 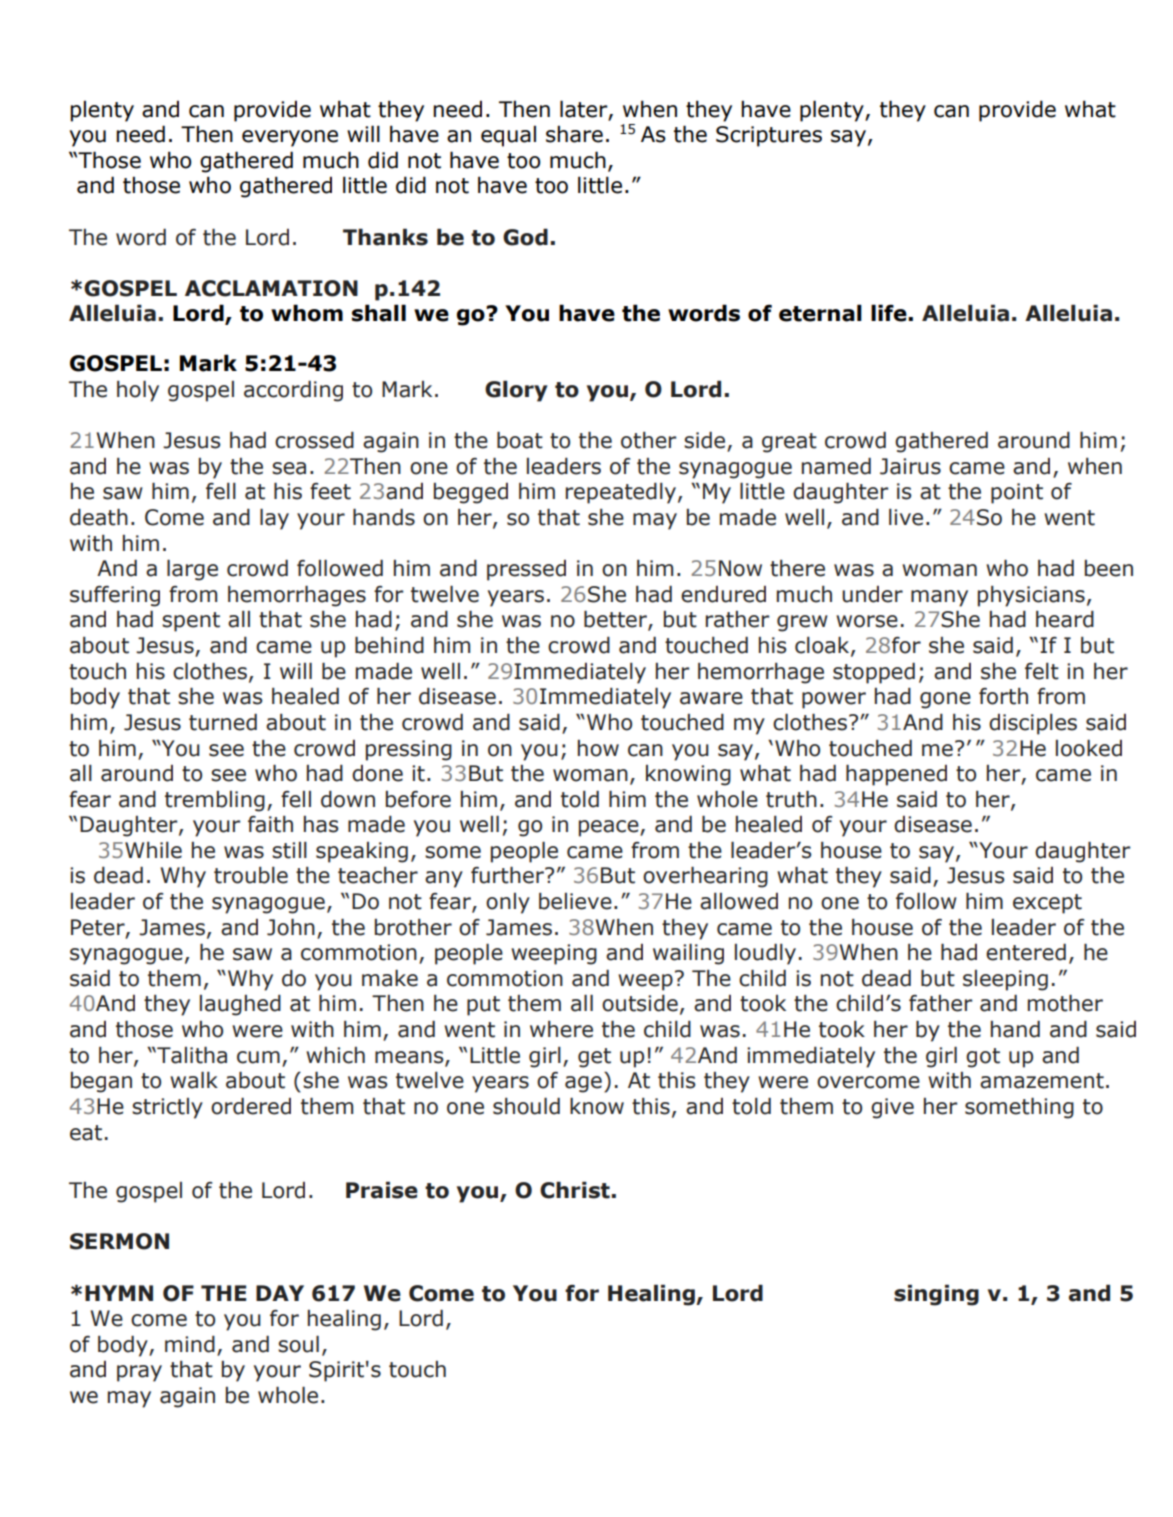 What do you see at coordinates (936, 1295) in the document?
I see `singing` at bounding box center [936, 1295].
